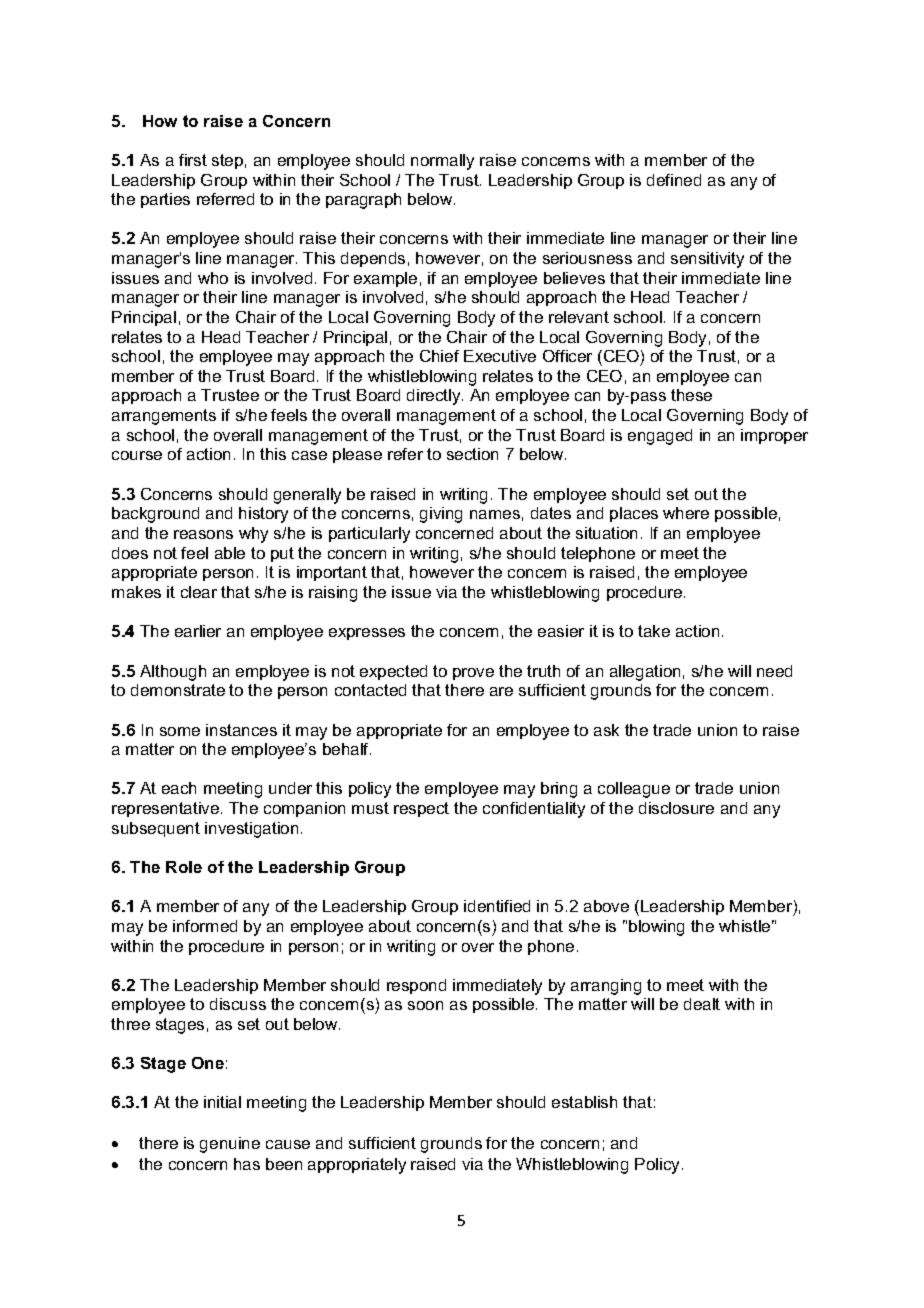  I want to click on genuine, so click(230, 1145).
